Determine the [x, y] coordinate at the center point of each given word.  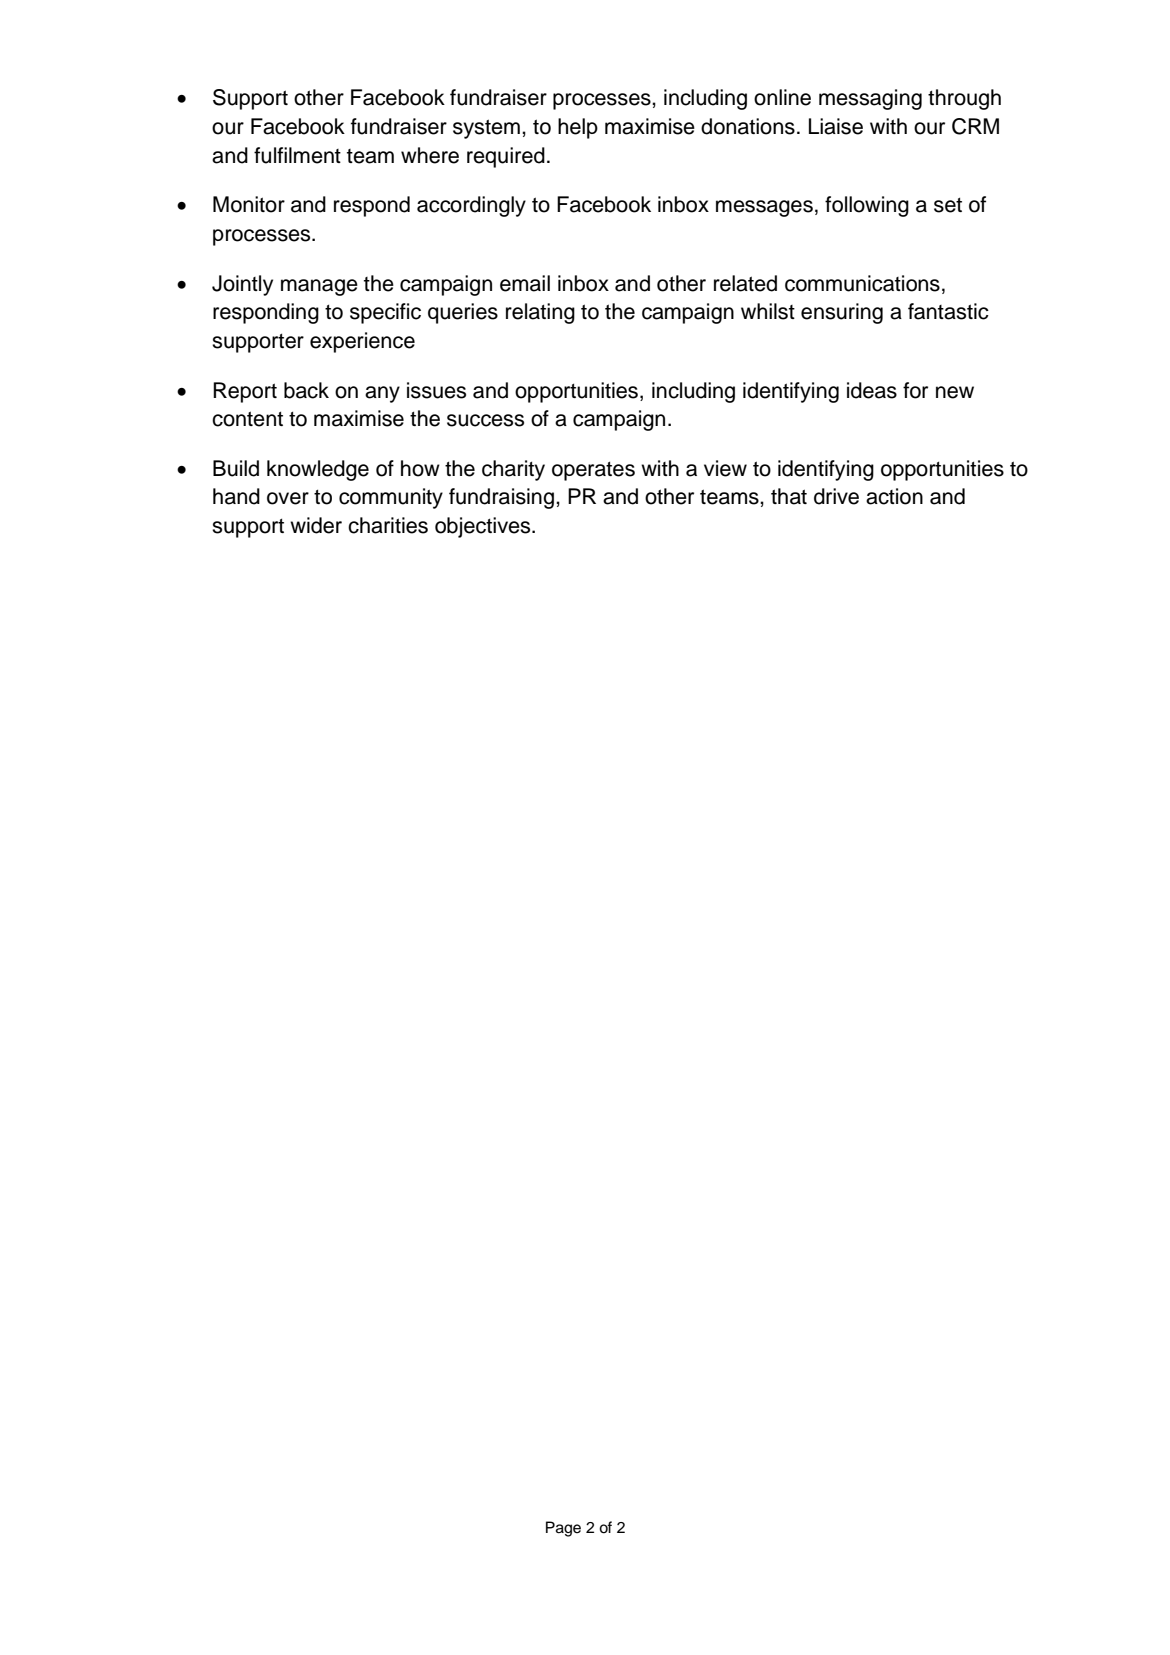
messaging [870, 99]
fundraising [501, 498]
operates [593, 471]
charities [388, 525]
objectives [484, 527]
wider [316, 525]
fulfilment [297, 155]
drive [836, 496]
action [894, 496]
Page [563, 1529]
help [578, 128]
